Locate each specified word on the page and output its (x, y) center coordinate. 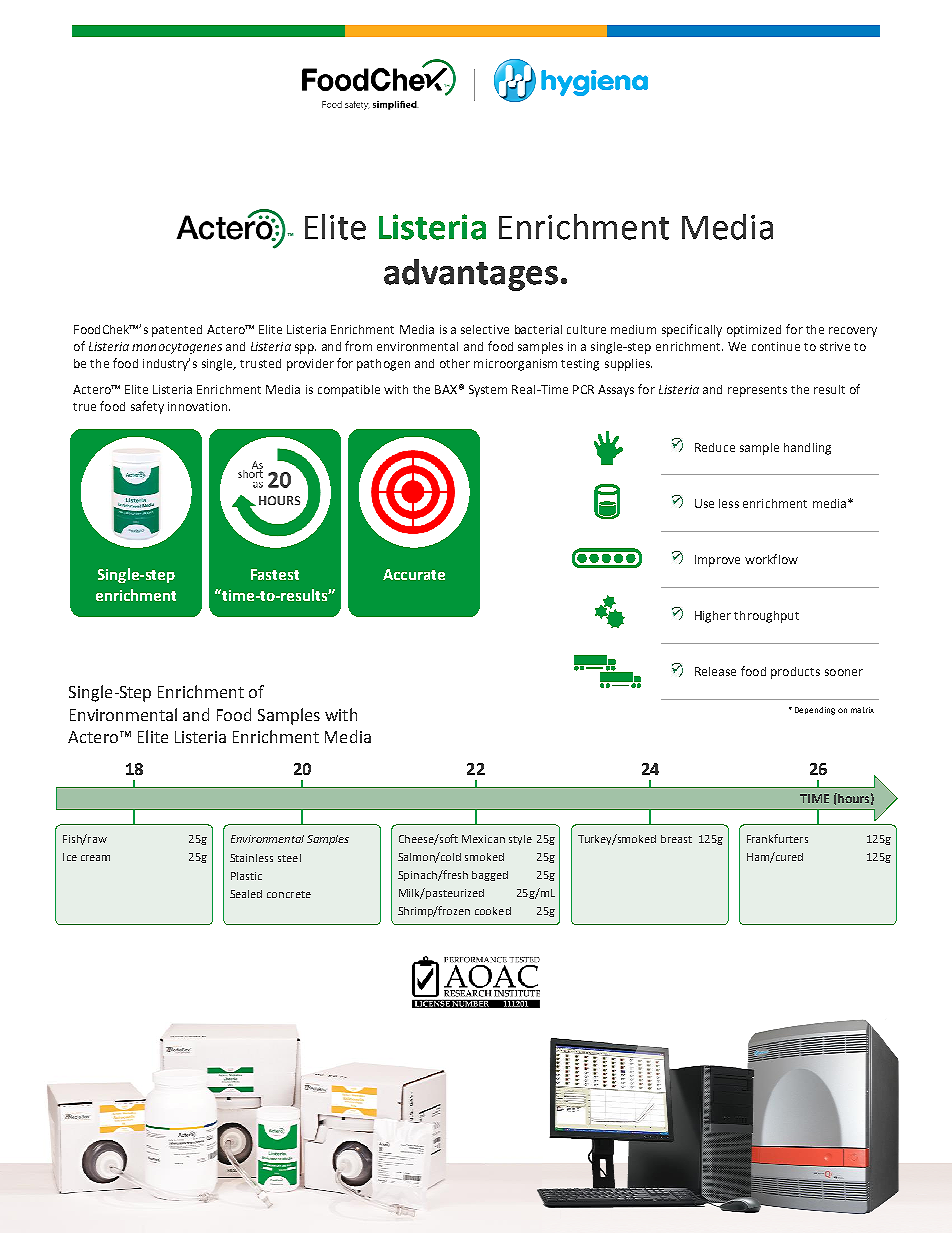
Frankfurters (777, 838)
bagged (490, 876)
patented (177, 331)
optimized (754, 331)
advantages (471, 275)
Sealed (246, 894)
